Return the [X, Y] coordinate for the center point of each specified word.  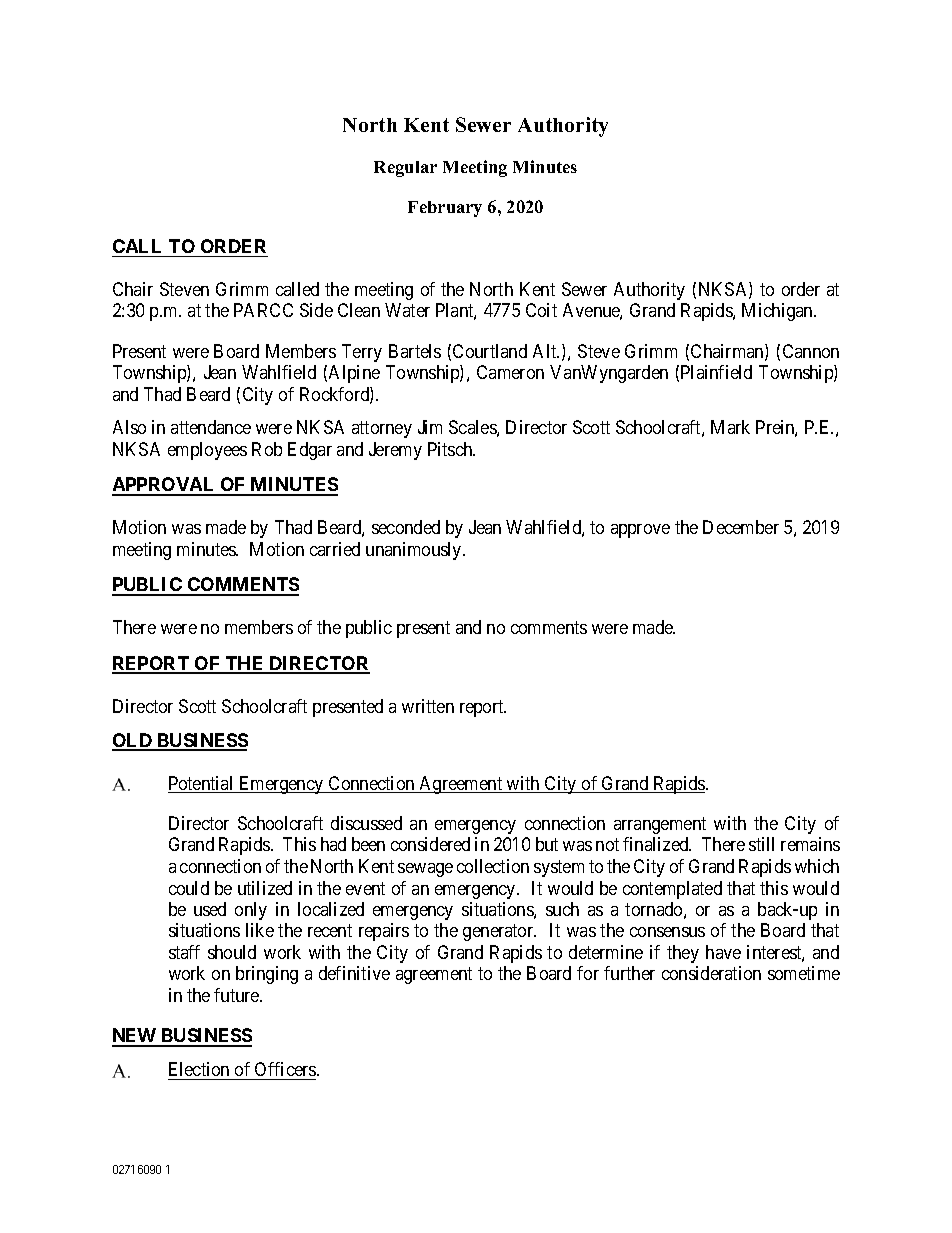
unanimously [415, 551]
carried [335, 549]
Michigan [778, 312]
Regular [405, 169]
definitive [354, 973]
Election [199, 1069]
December [741, 527]
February [445, 209]
